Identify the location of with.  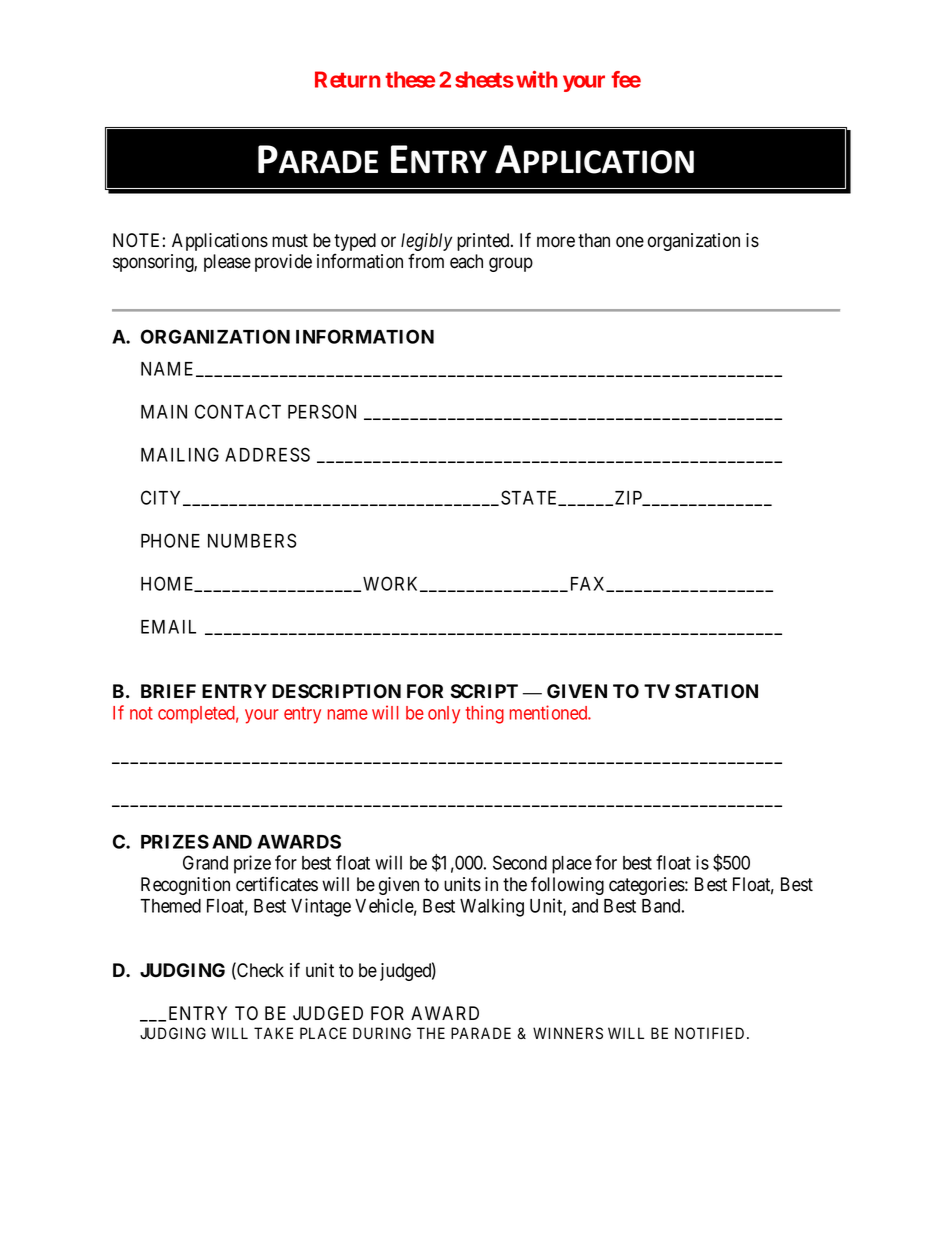
(537, 79).
